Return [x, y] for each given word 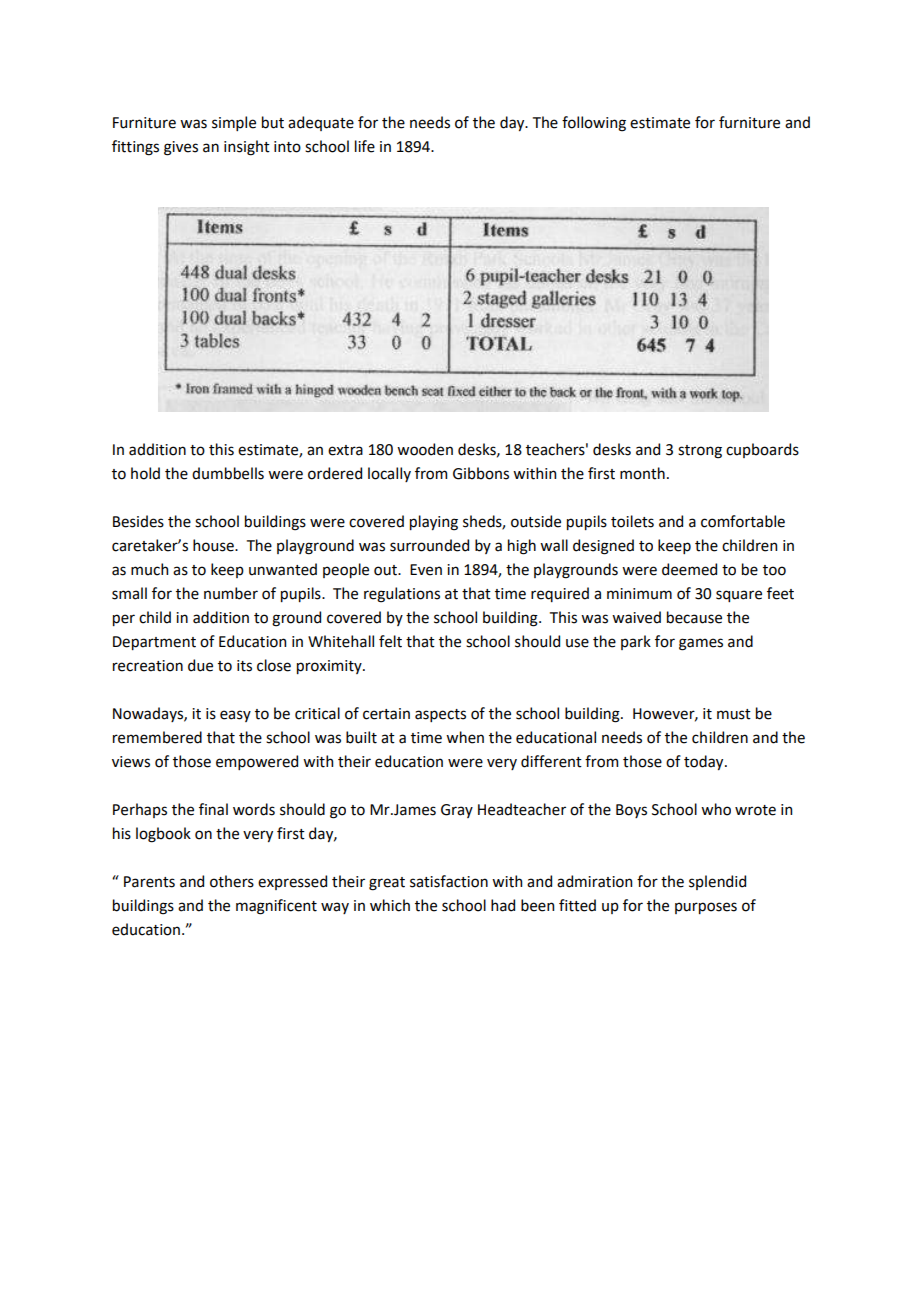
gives [181, 148]
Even [426, 570]
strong [700, 452]
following [594, 124]
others [232, 881]
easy [235, 716]
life [365, 146]
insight [247, 148]
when [465, 737]
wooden [425, 449]
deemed [689, 569]
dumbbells [228, 473]
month [642, 473]
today [705, 762]
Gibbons [481, 473]
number [231, 593]
